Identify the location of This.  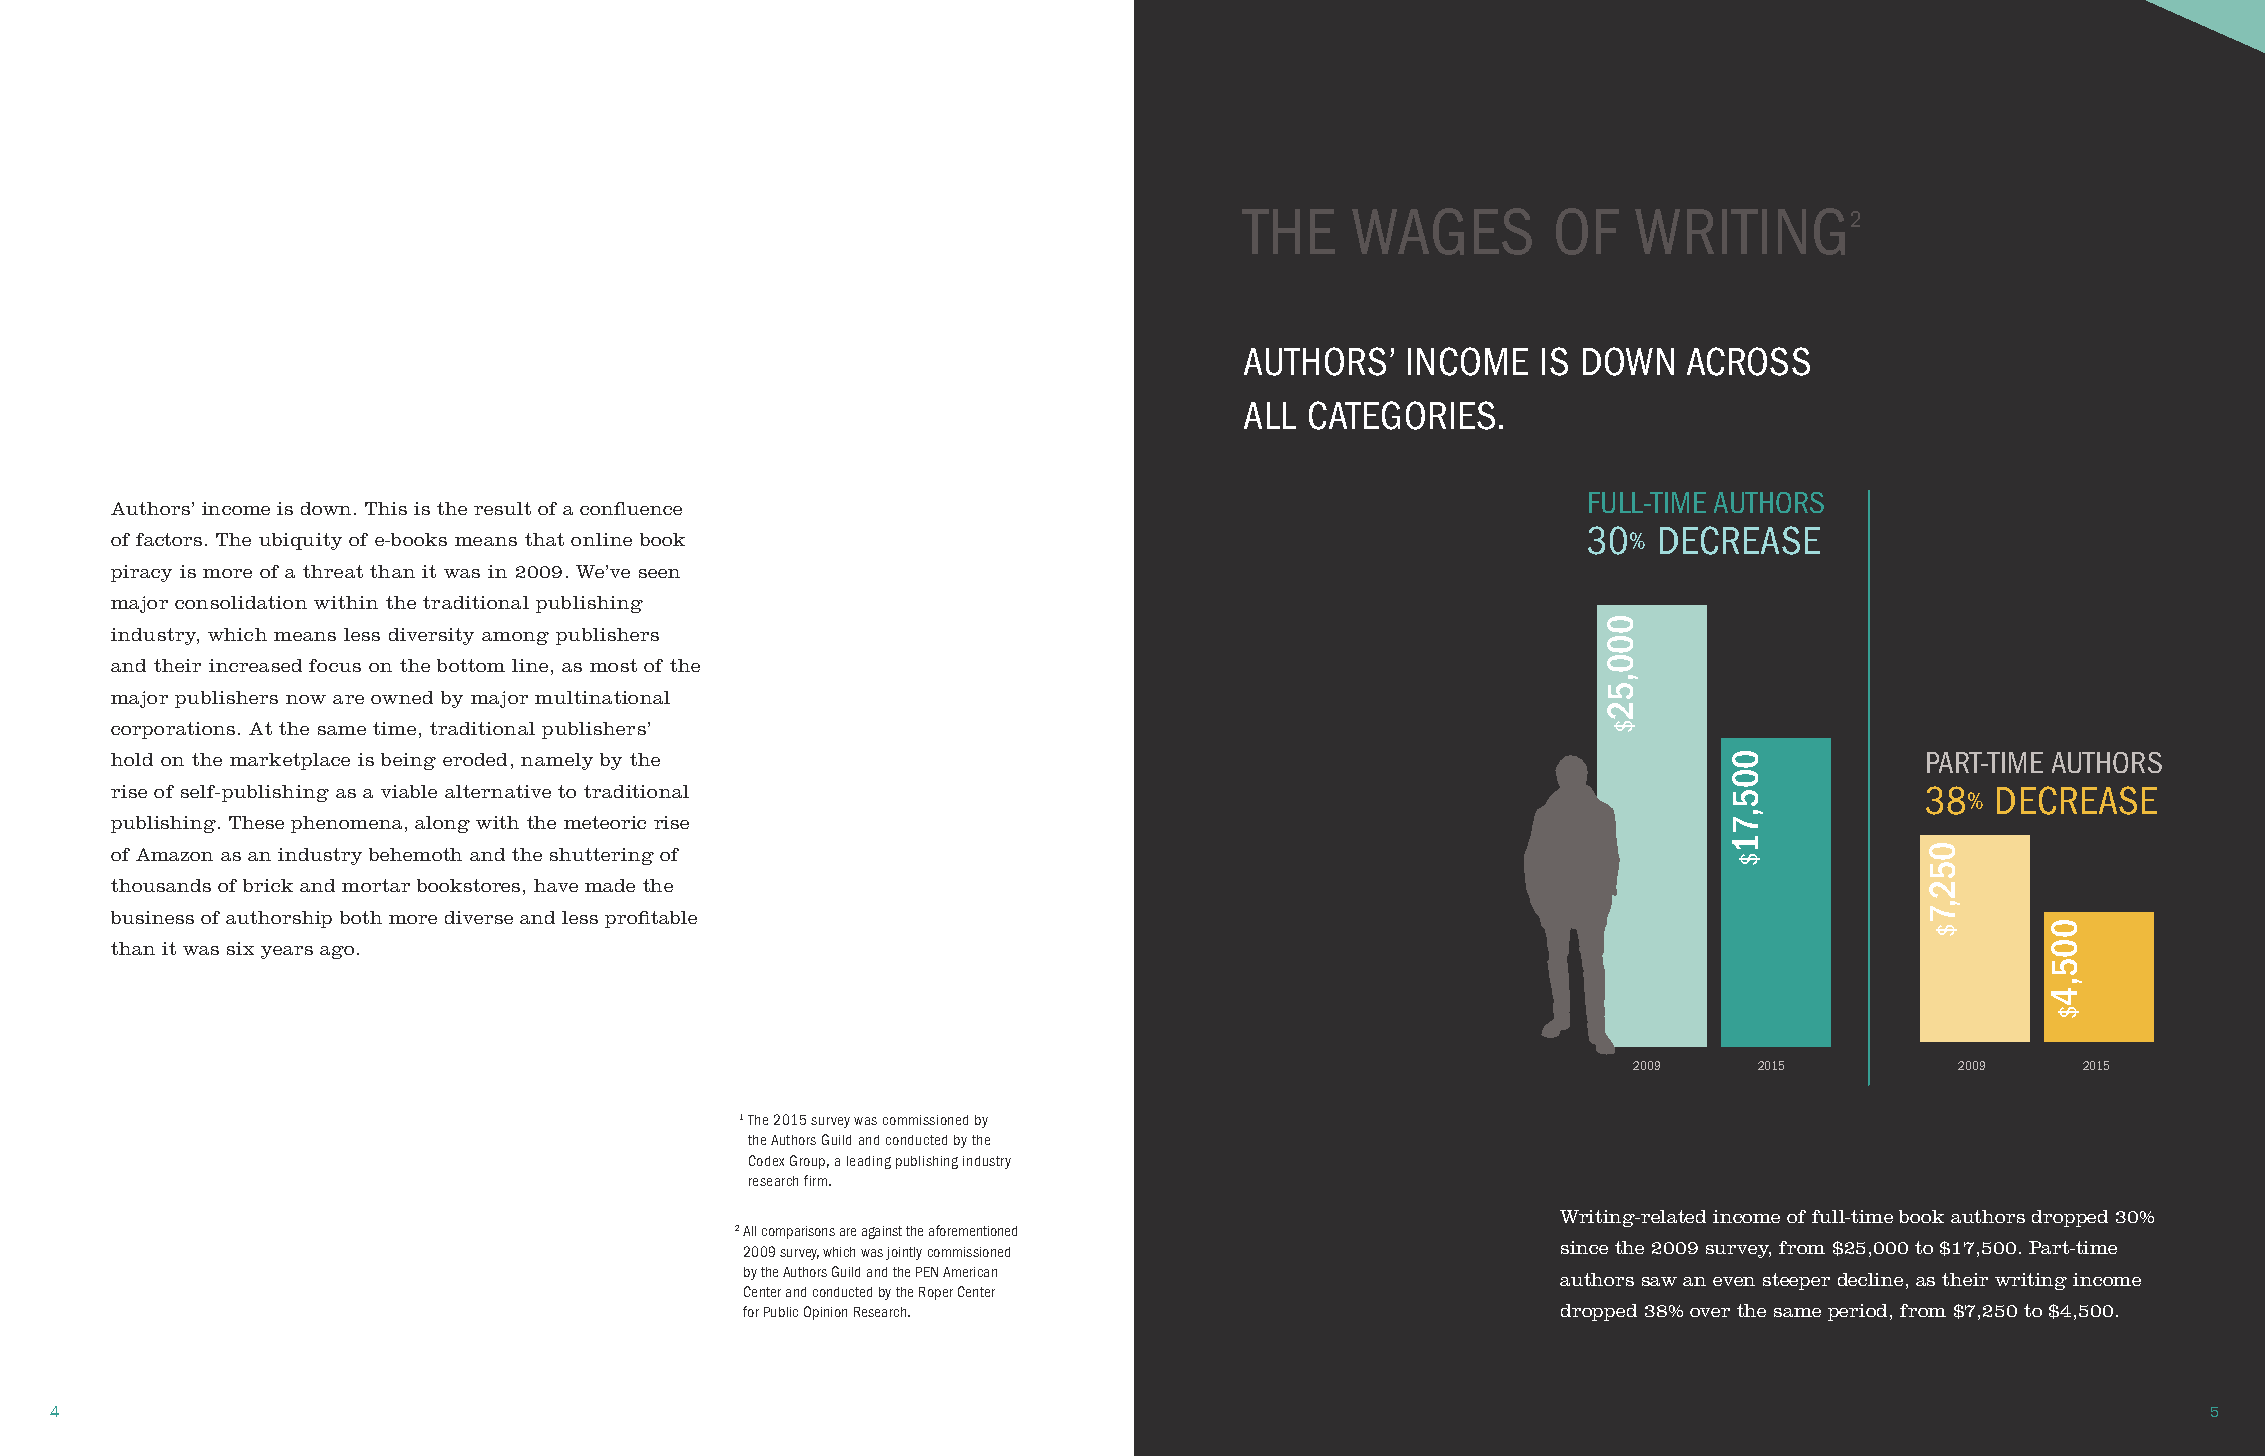
(386, 508).
